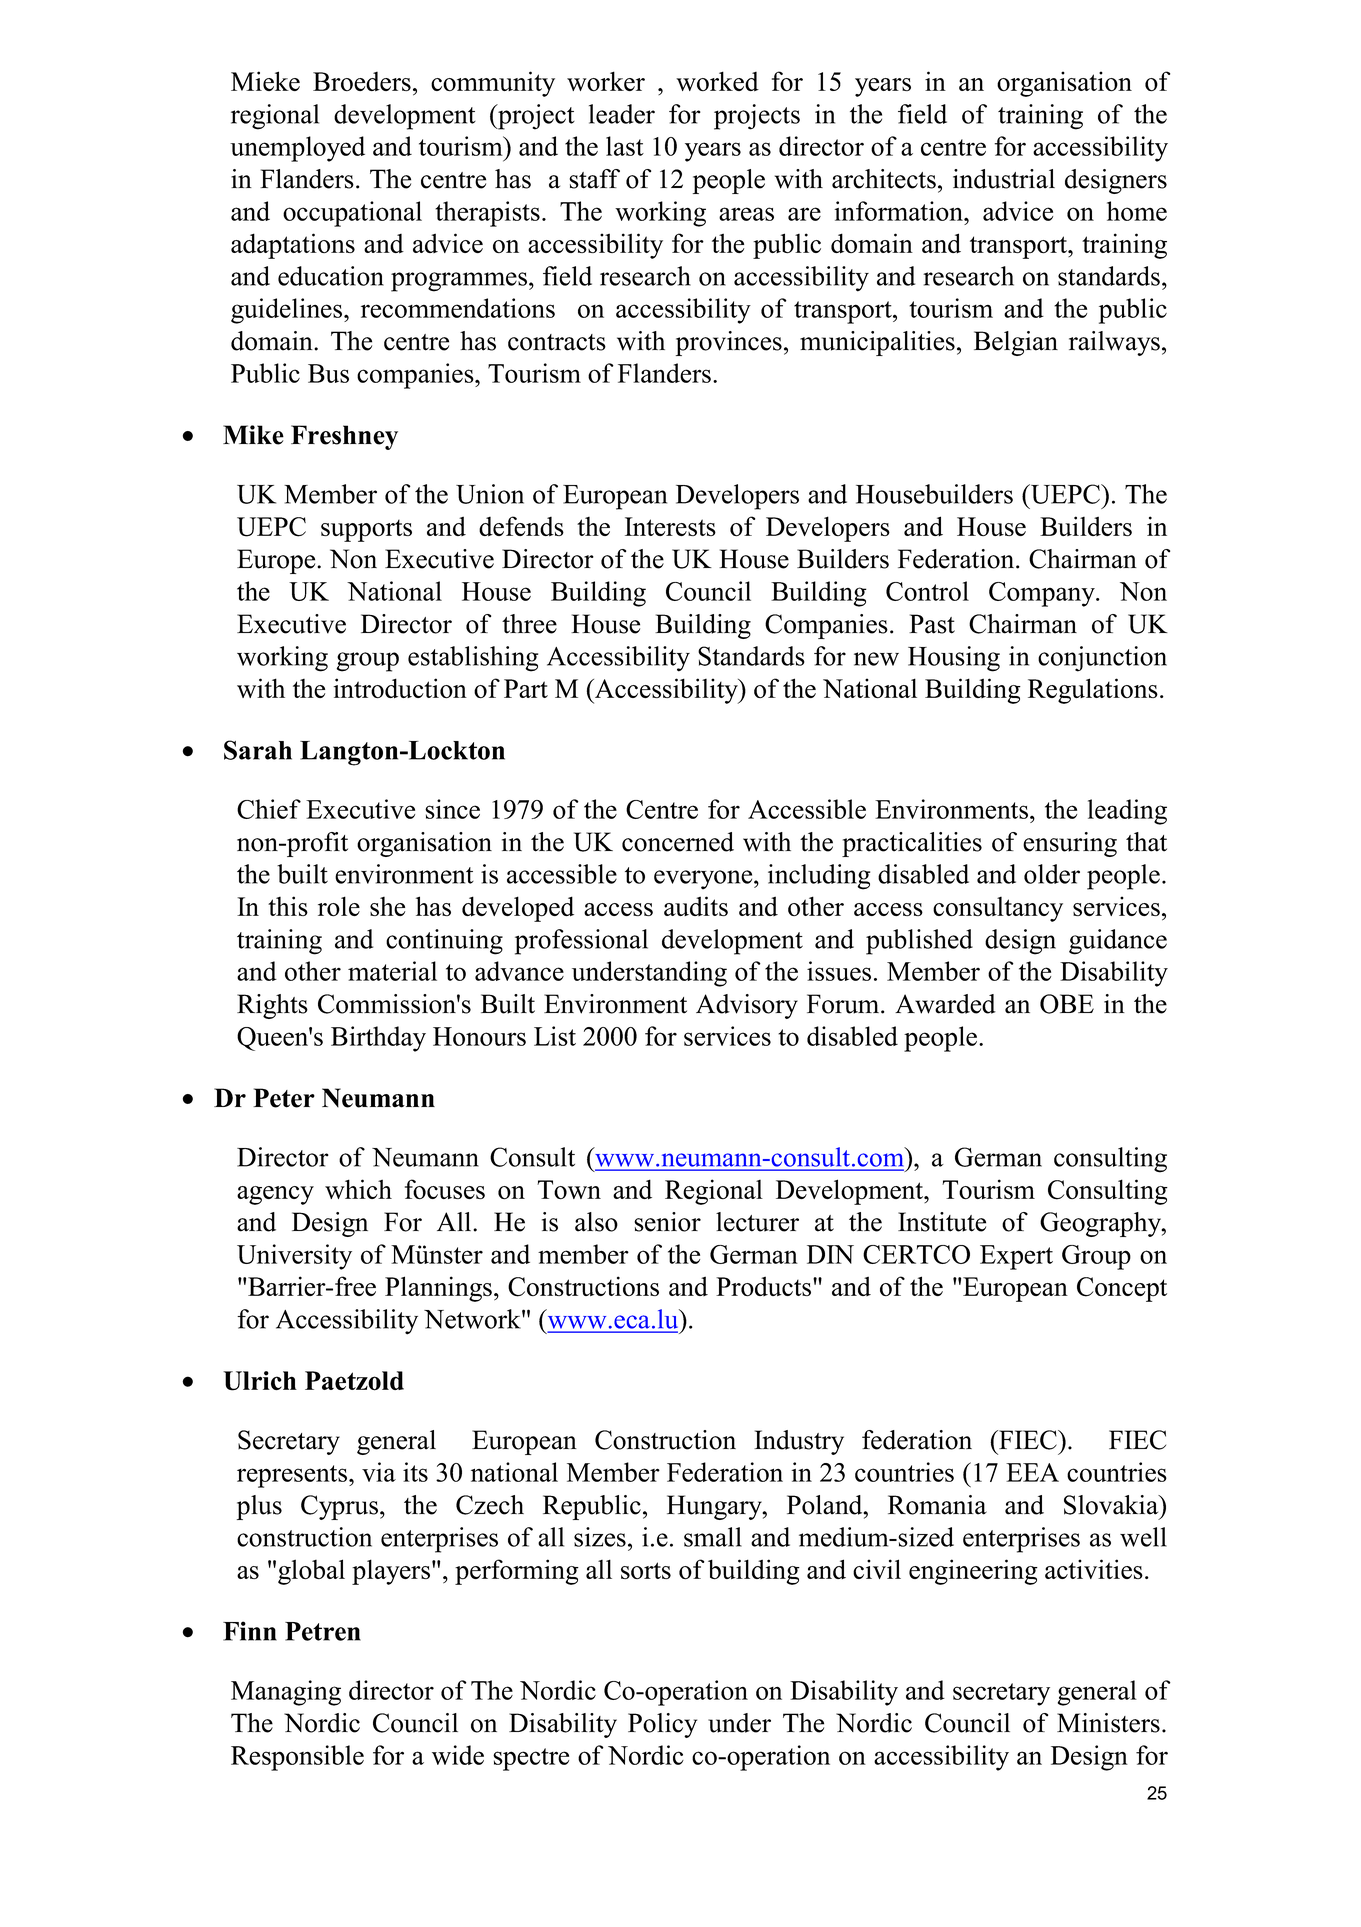 The image size is (1361, 1927). What do you see at coordinates (297, 149) in the image?
I see `unemployed` at bounding box center [297, 149].
